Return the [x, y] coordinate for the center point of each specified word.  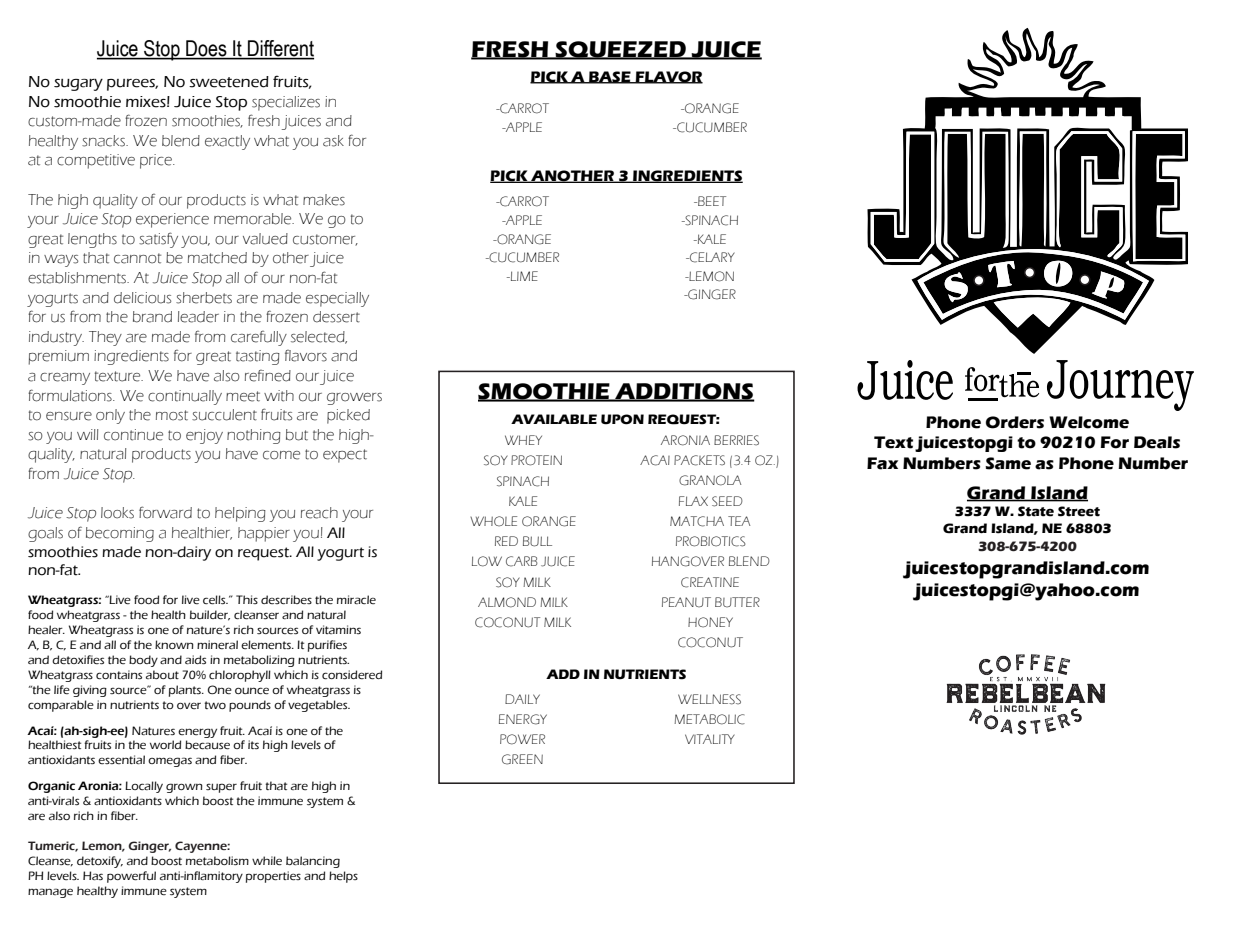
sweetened [229, 82]
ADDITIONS [684, 392]
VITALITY [710, 739]
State [1036, 511]
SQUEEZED [620, 50]
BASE [610, 77]
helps [343, 877]
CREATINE [710, 582]
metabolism [217, 861]
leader [198, 317]
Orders [1015, 422]
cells [215, 600]
